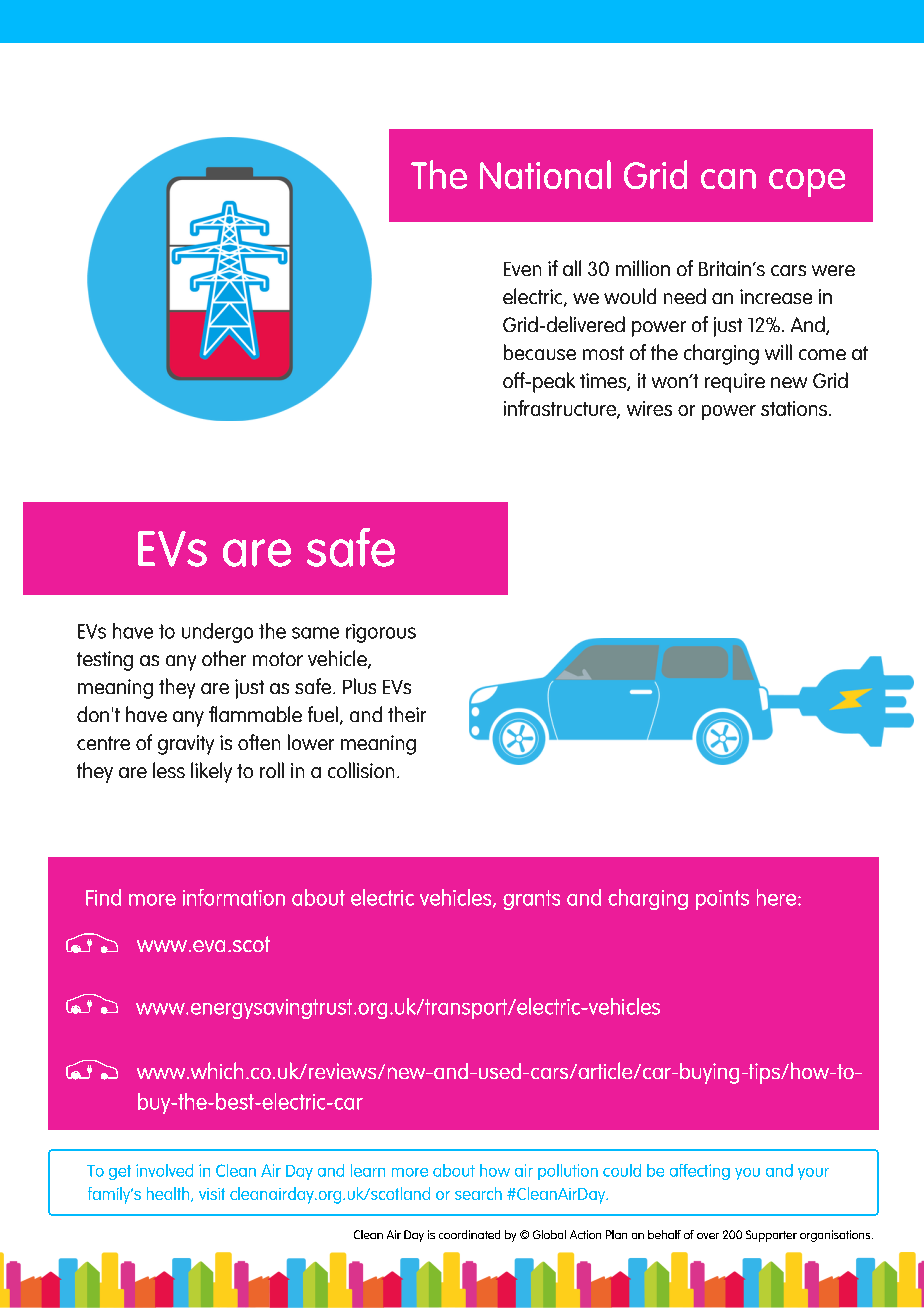 This screenshot has width=924, height=1308. Describe the element at coordinates (234, 897) in the screenshot. I see `information` at that location.
